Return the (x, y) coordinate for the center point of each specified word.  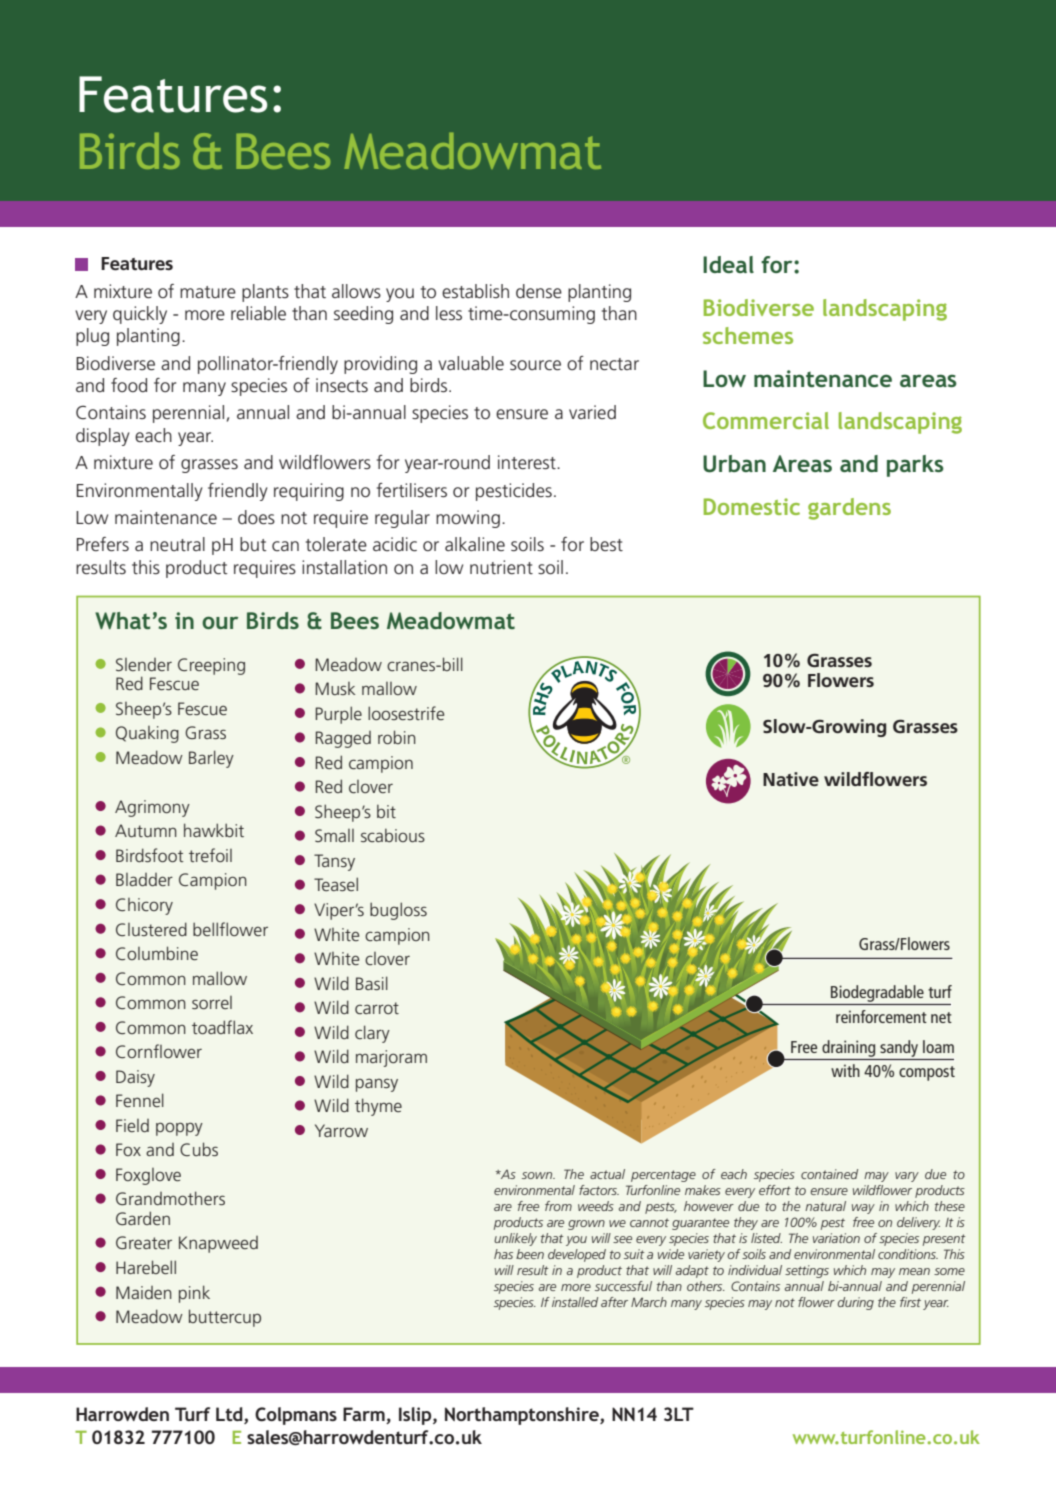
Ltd (230, 1415)
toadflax (222, 1027)
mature (208, 292)
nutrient (501, 567)
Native (791, 779)
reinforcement (881, 1016)
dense (539, 291)
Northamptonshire (523, 1416)
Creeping (211, 666)
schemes (748, 335)
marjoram (391, 1058)
